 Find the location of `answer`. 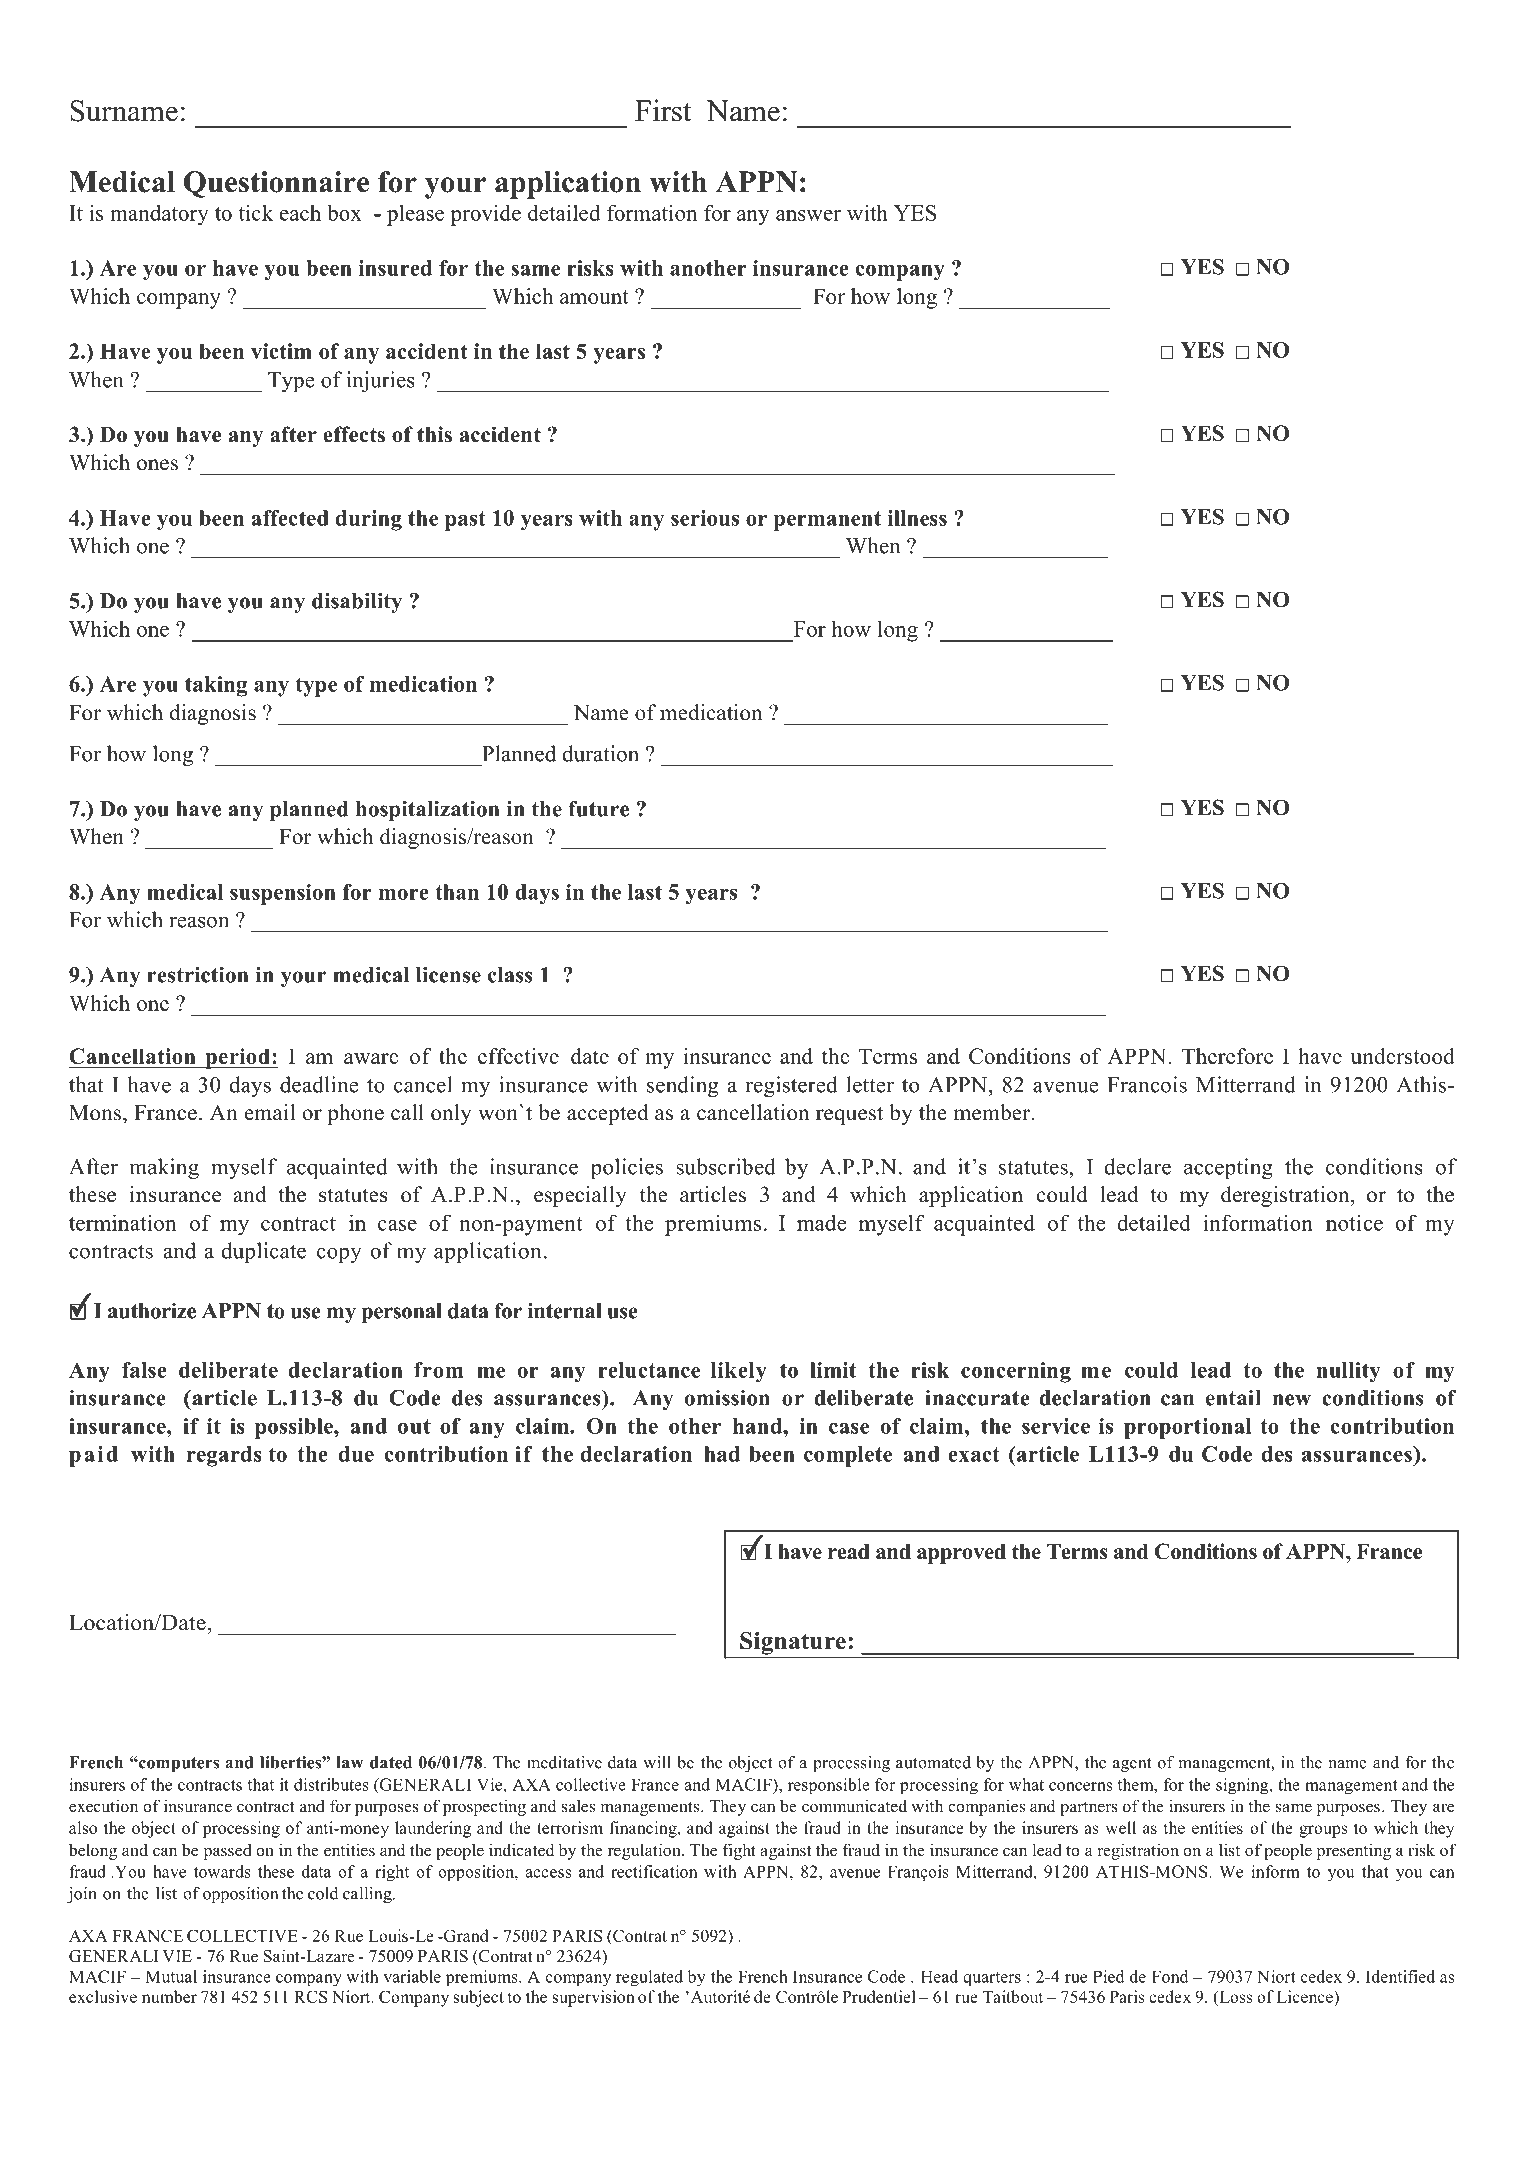

answer is located at coordinates (808, 215).
